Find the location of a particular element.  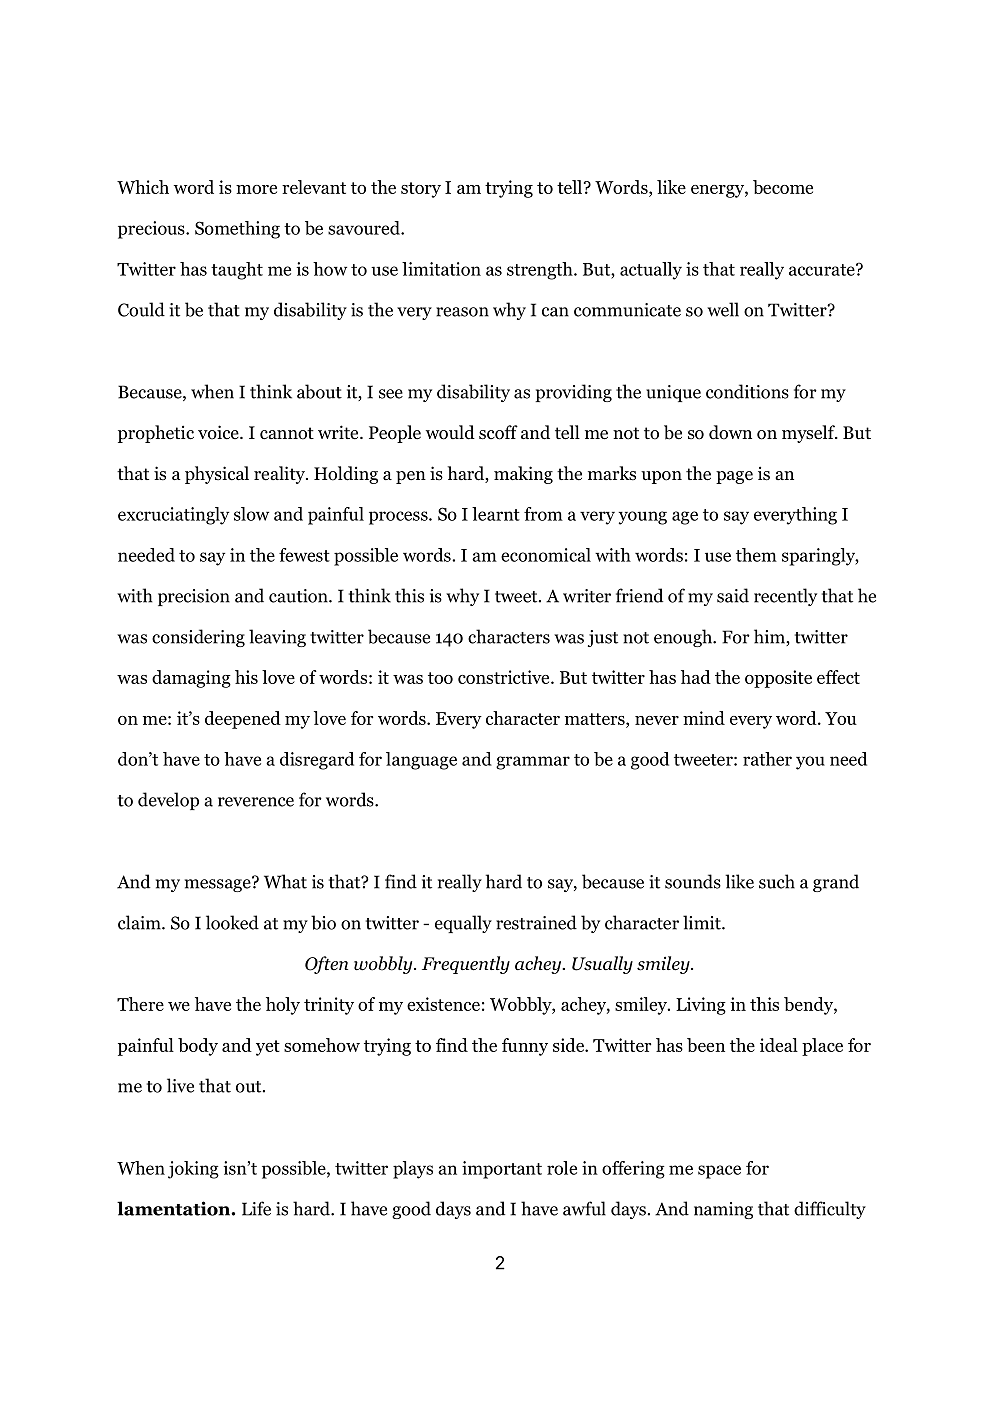

story is located at coordinates (421, 190).
